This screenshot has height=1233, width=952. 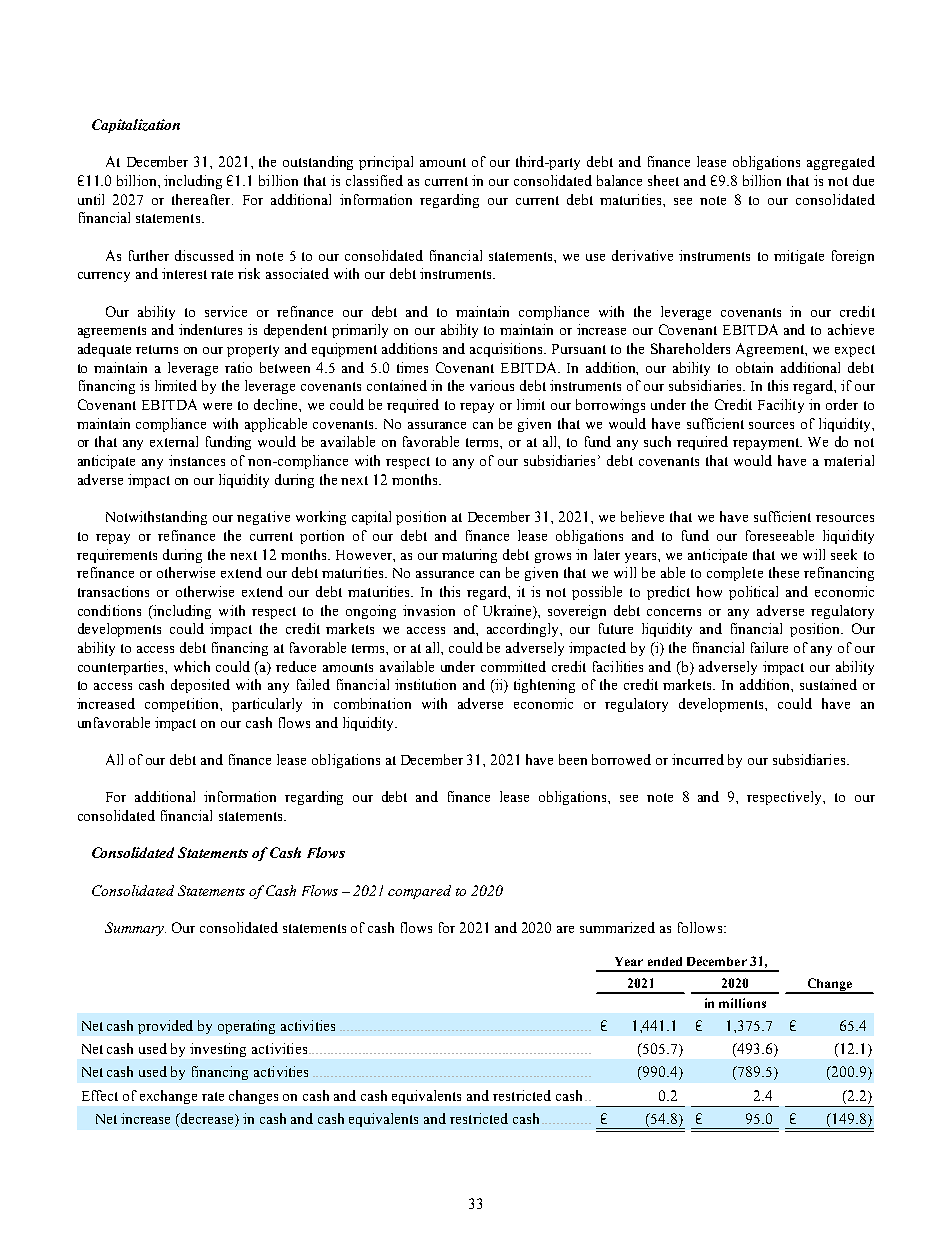 What do you see at coordinates (769, 647) in the screenshot?
I see `failure` at bounding box center [769, 647].
